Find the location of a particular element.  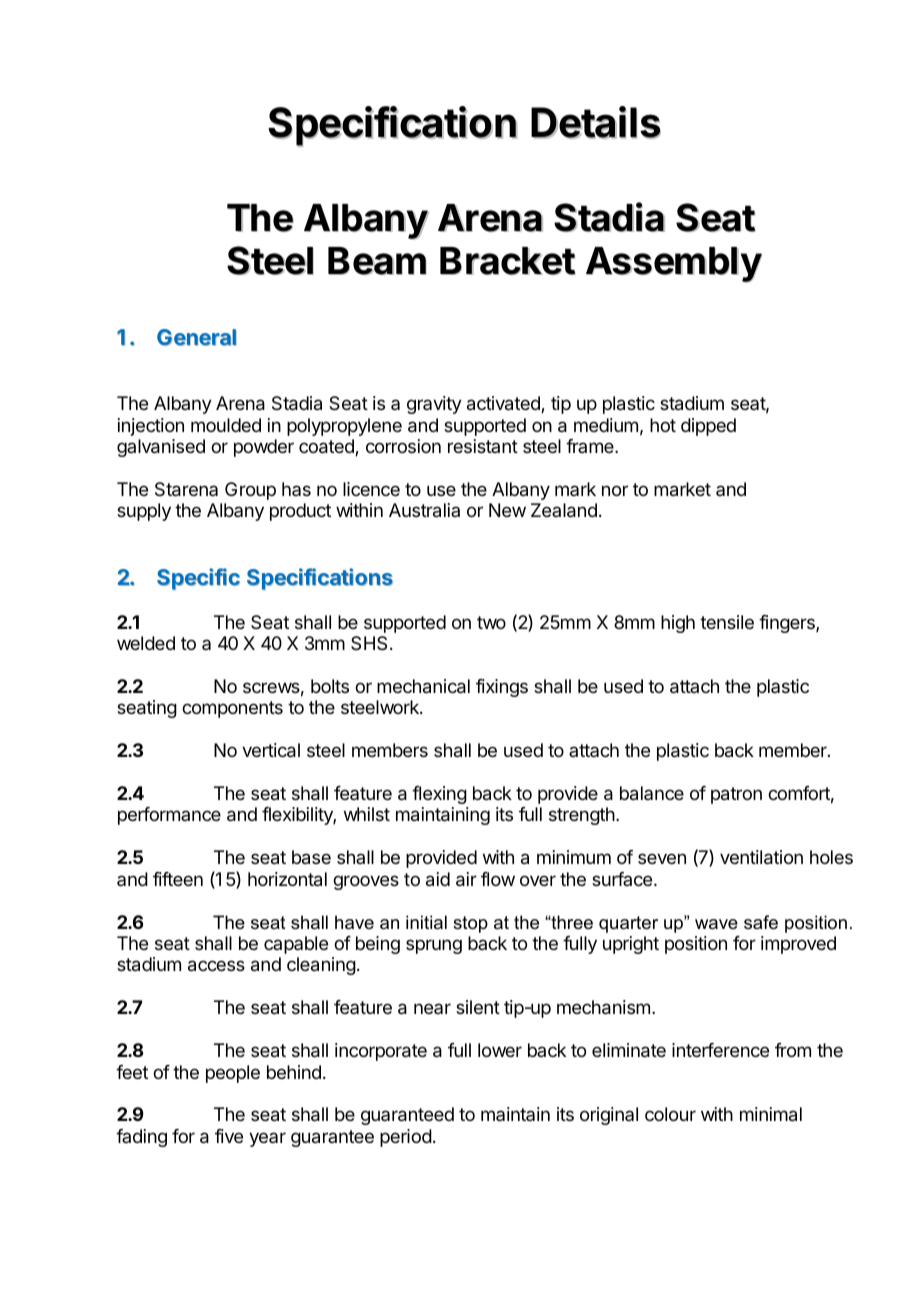

five is located at coordinates (229, 1136).
